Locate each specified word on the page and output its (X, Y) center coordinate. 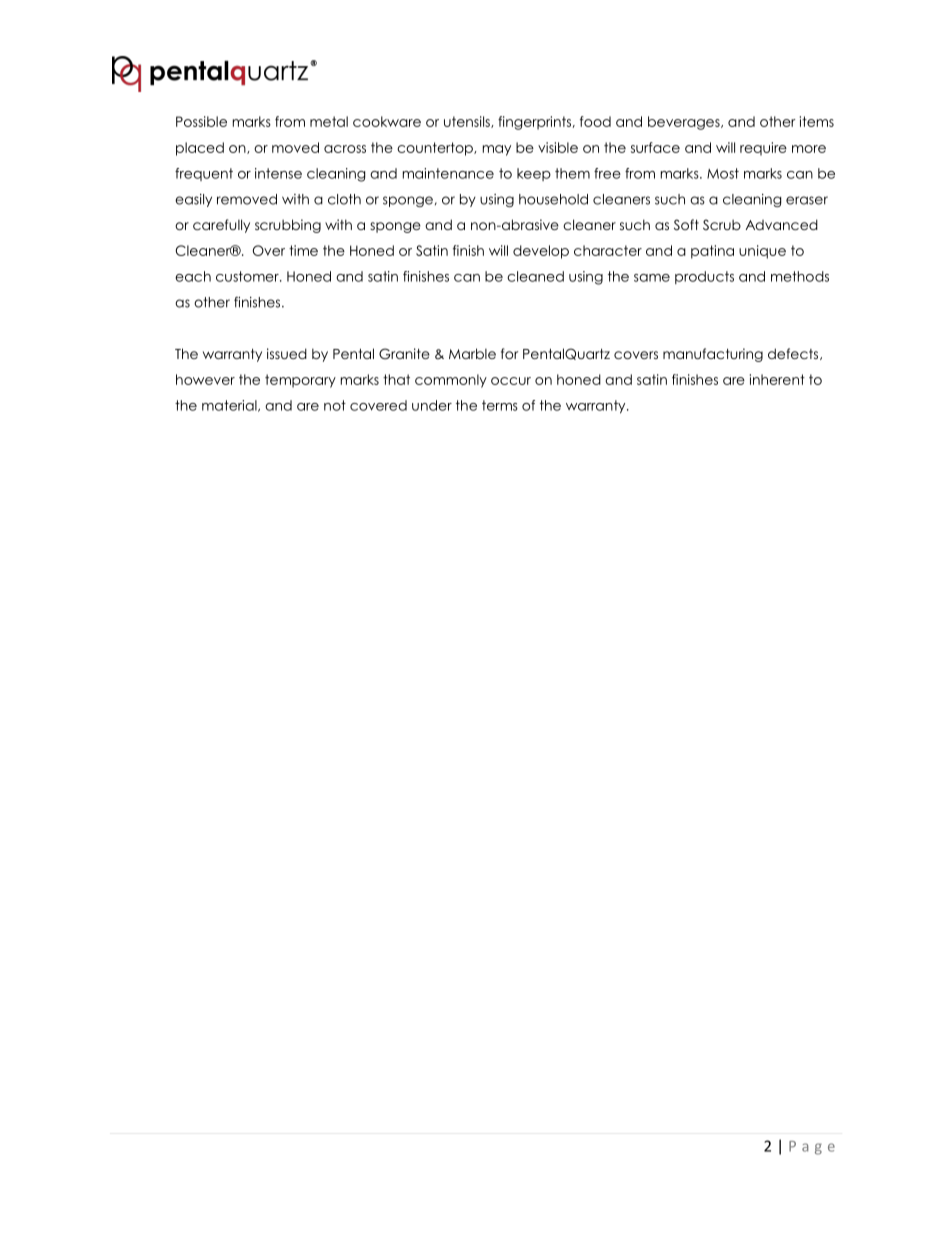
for (509, 353)
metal (329, 121)
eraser (807, 200)
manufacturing (713, 355)
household (553, 199)
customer (248, 276)
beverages (685, 123)
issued (287, 353)
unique (762, 252)
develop (541, 252)
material (230, 406)
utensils (468, 122)
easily (193, 200)
